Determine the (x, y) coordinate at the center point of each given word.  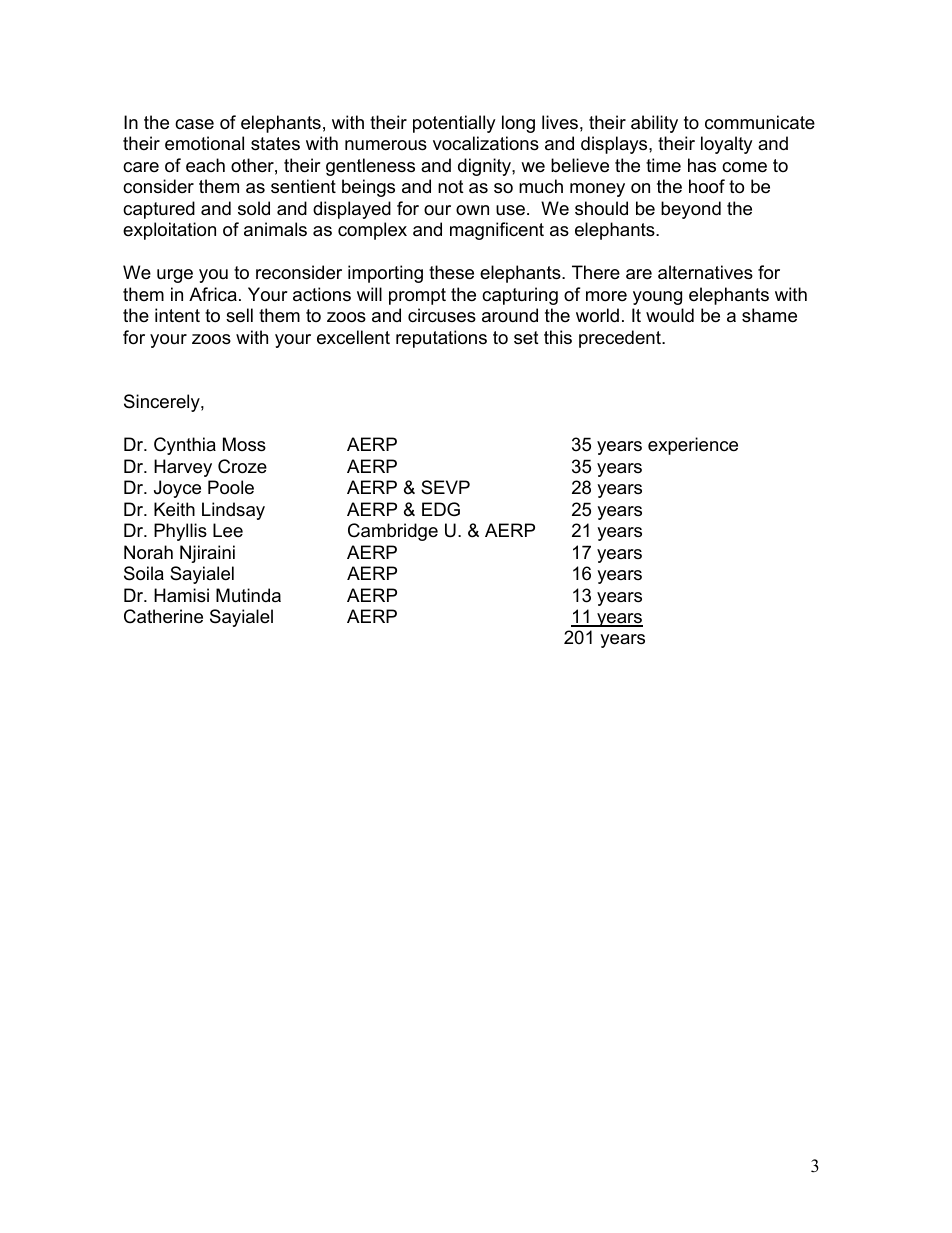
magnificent (497, 231)
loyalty (727, 145)
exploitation (169, 231)
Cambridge (393, 532)
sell (239, 315)
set (526, 337)
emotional (204, 143)
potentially (454, 124)
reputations (441, 339)
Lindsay (233, 511)
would (670, 315)
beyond (691, 210)
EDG (441, 509)
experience (693, 446)
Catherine (163, 616)
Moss (244, 444)
